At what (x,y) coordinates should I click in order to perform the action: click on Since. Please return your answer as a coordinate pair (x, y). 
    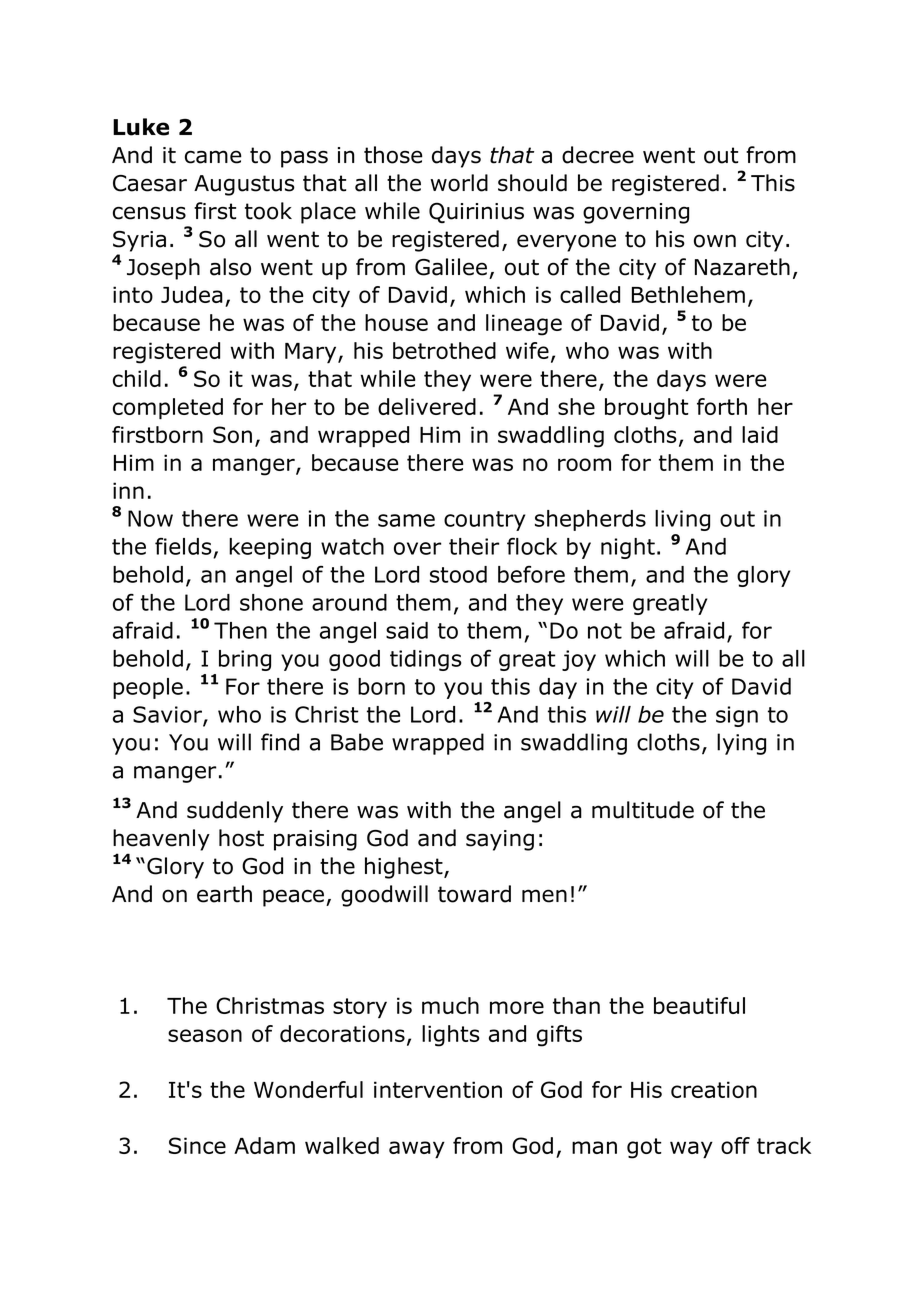
    Looking at the image, I should click on (197, 1145).
